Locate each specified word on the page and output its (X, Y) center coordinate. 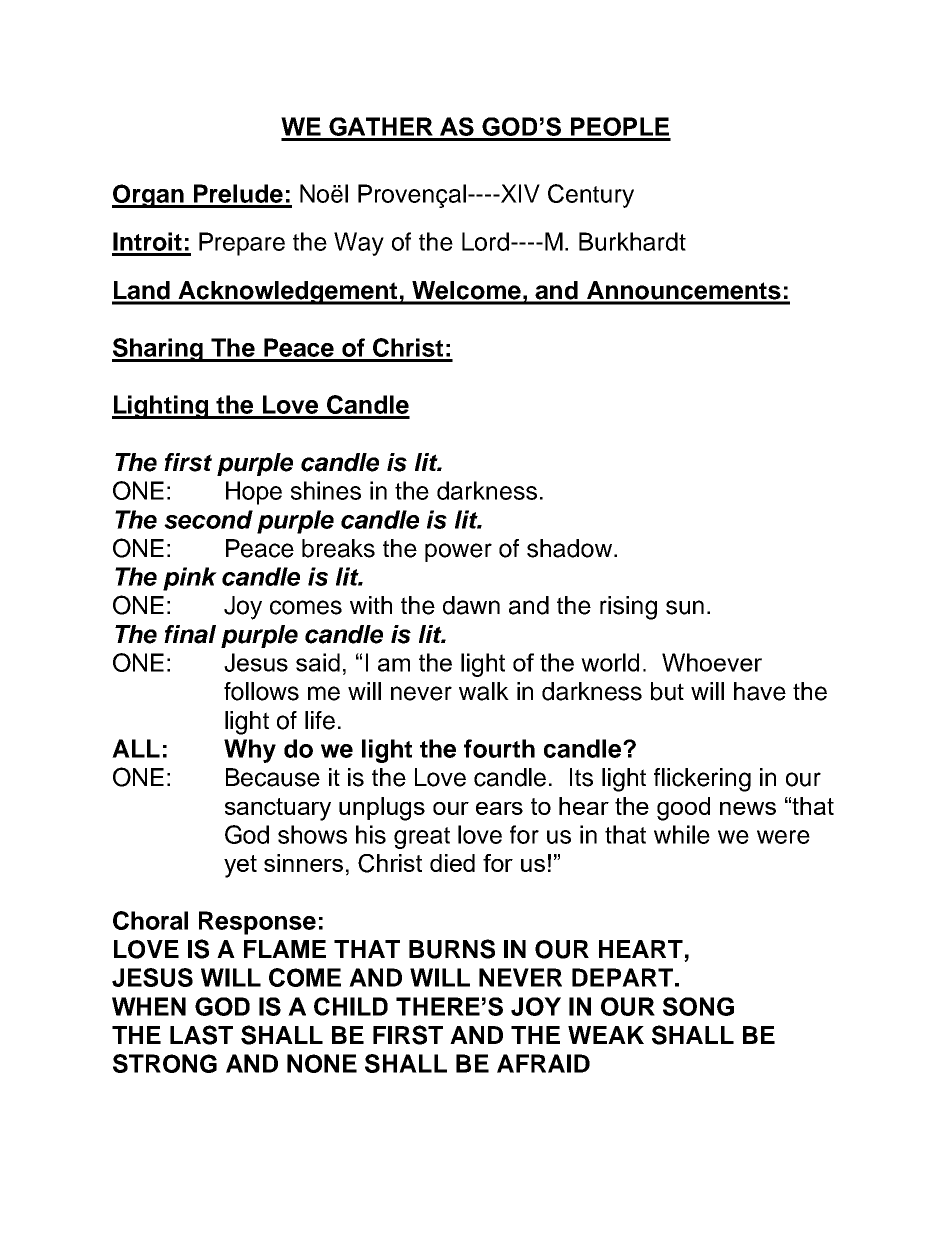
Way (359, 244)
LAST (201, 1035)
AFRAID (543, 1063)
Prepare (242, 244)
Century (591, 196)
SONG (698, 1006)
